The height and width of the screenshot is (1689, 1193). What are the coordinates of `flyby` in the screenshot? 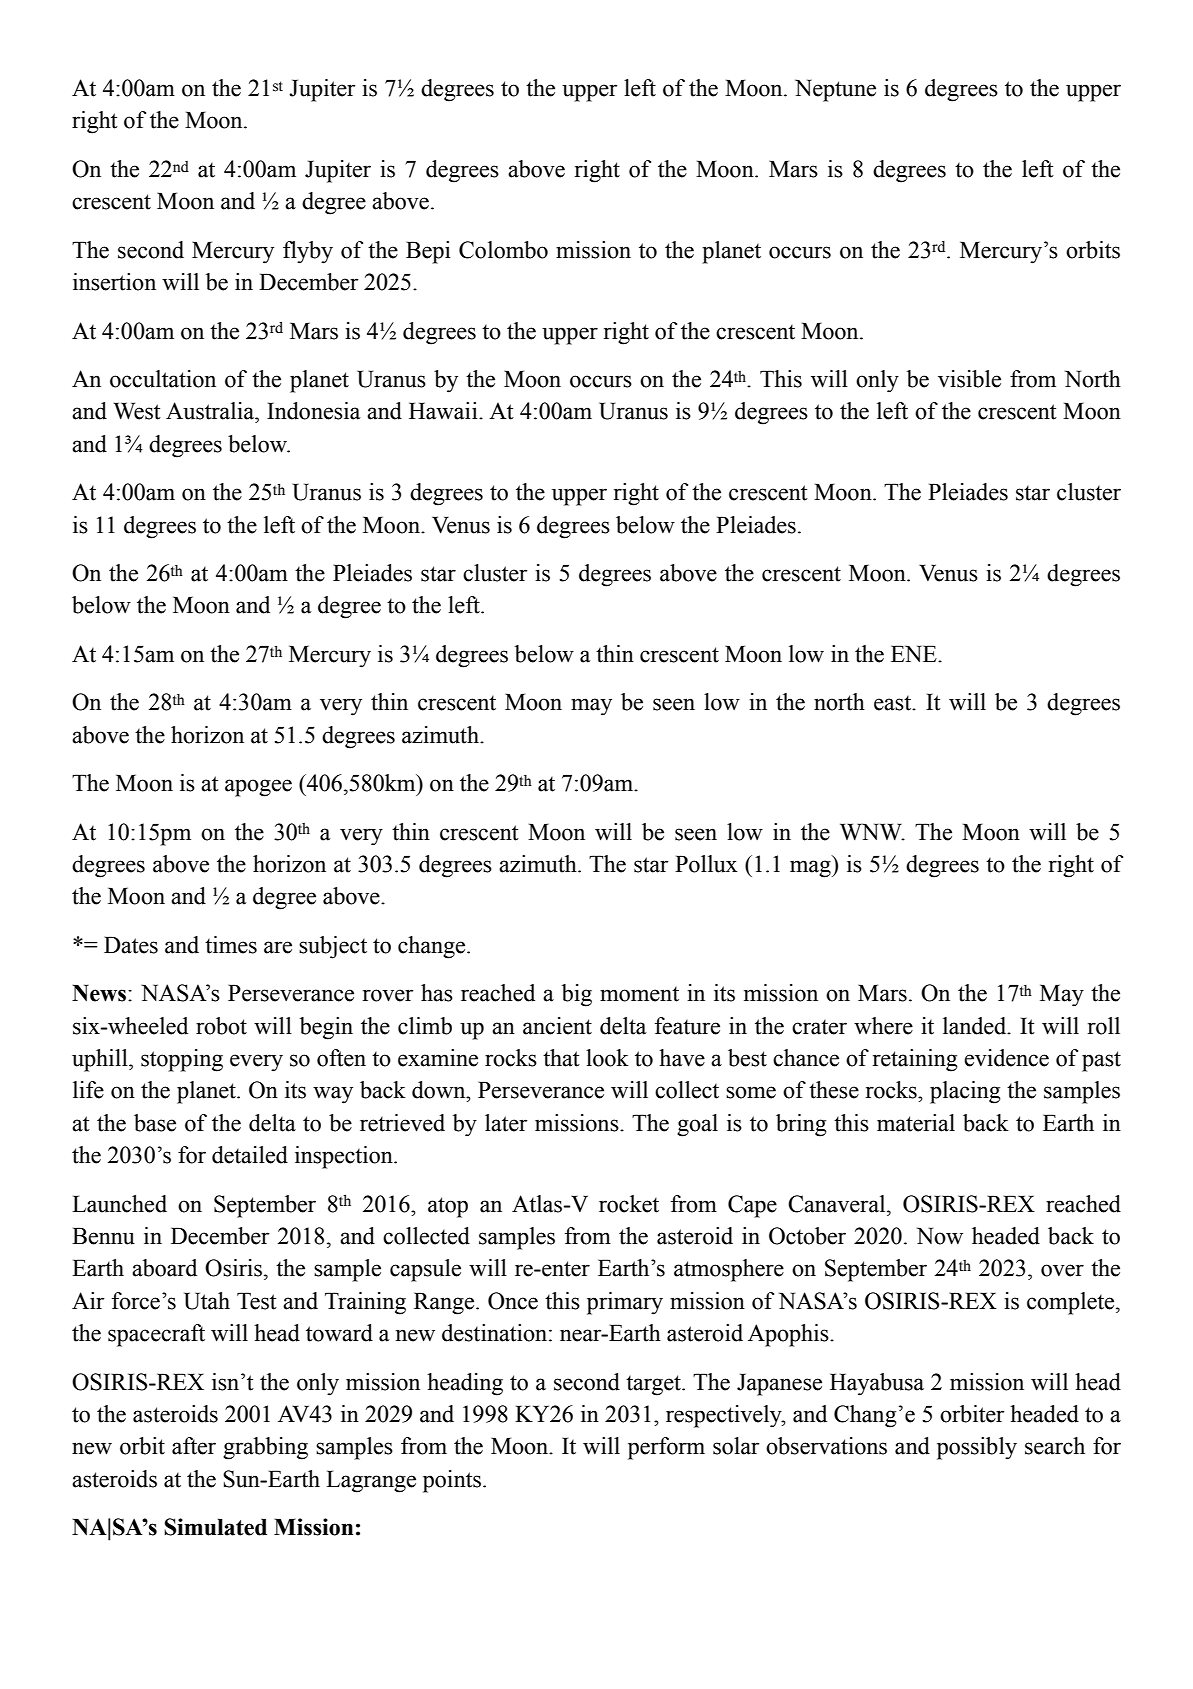 It's located at (308, 252).
